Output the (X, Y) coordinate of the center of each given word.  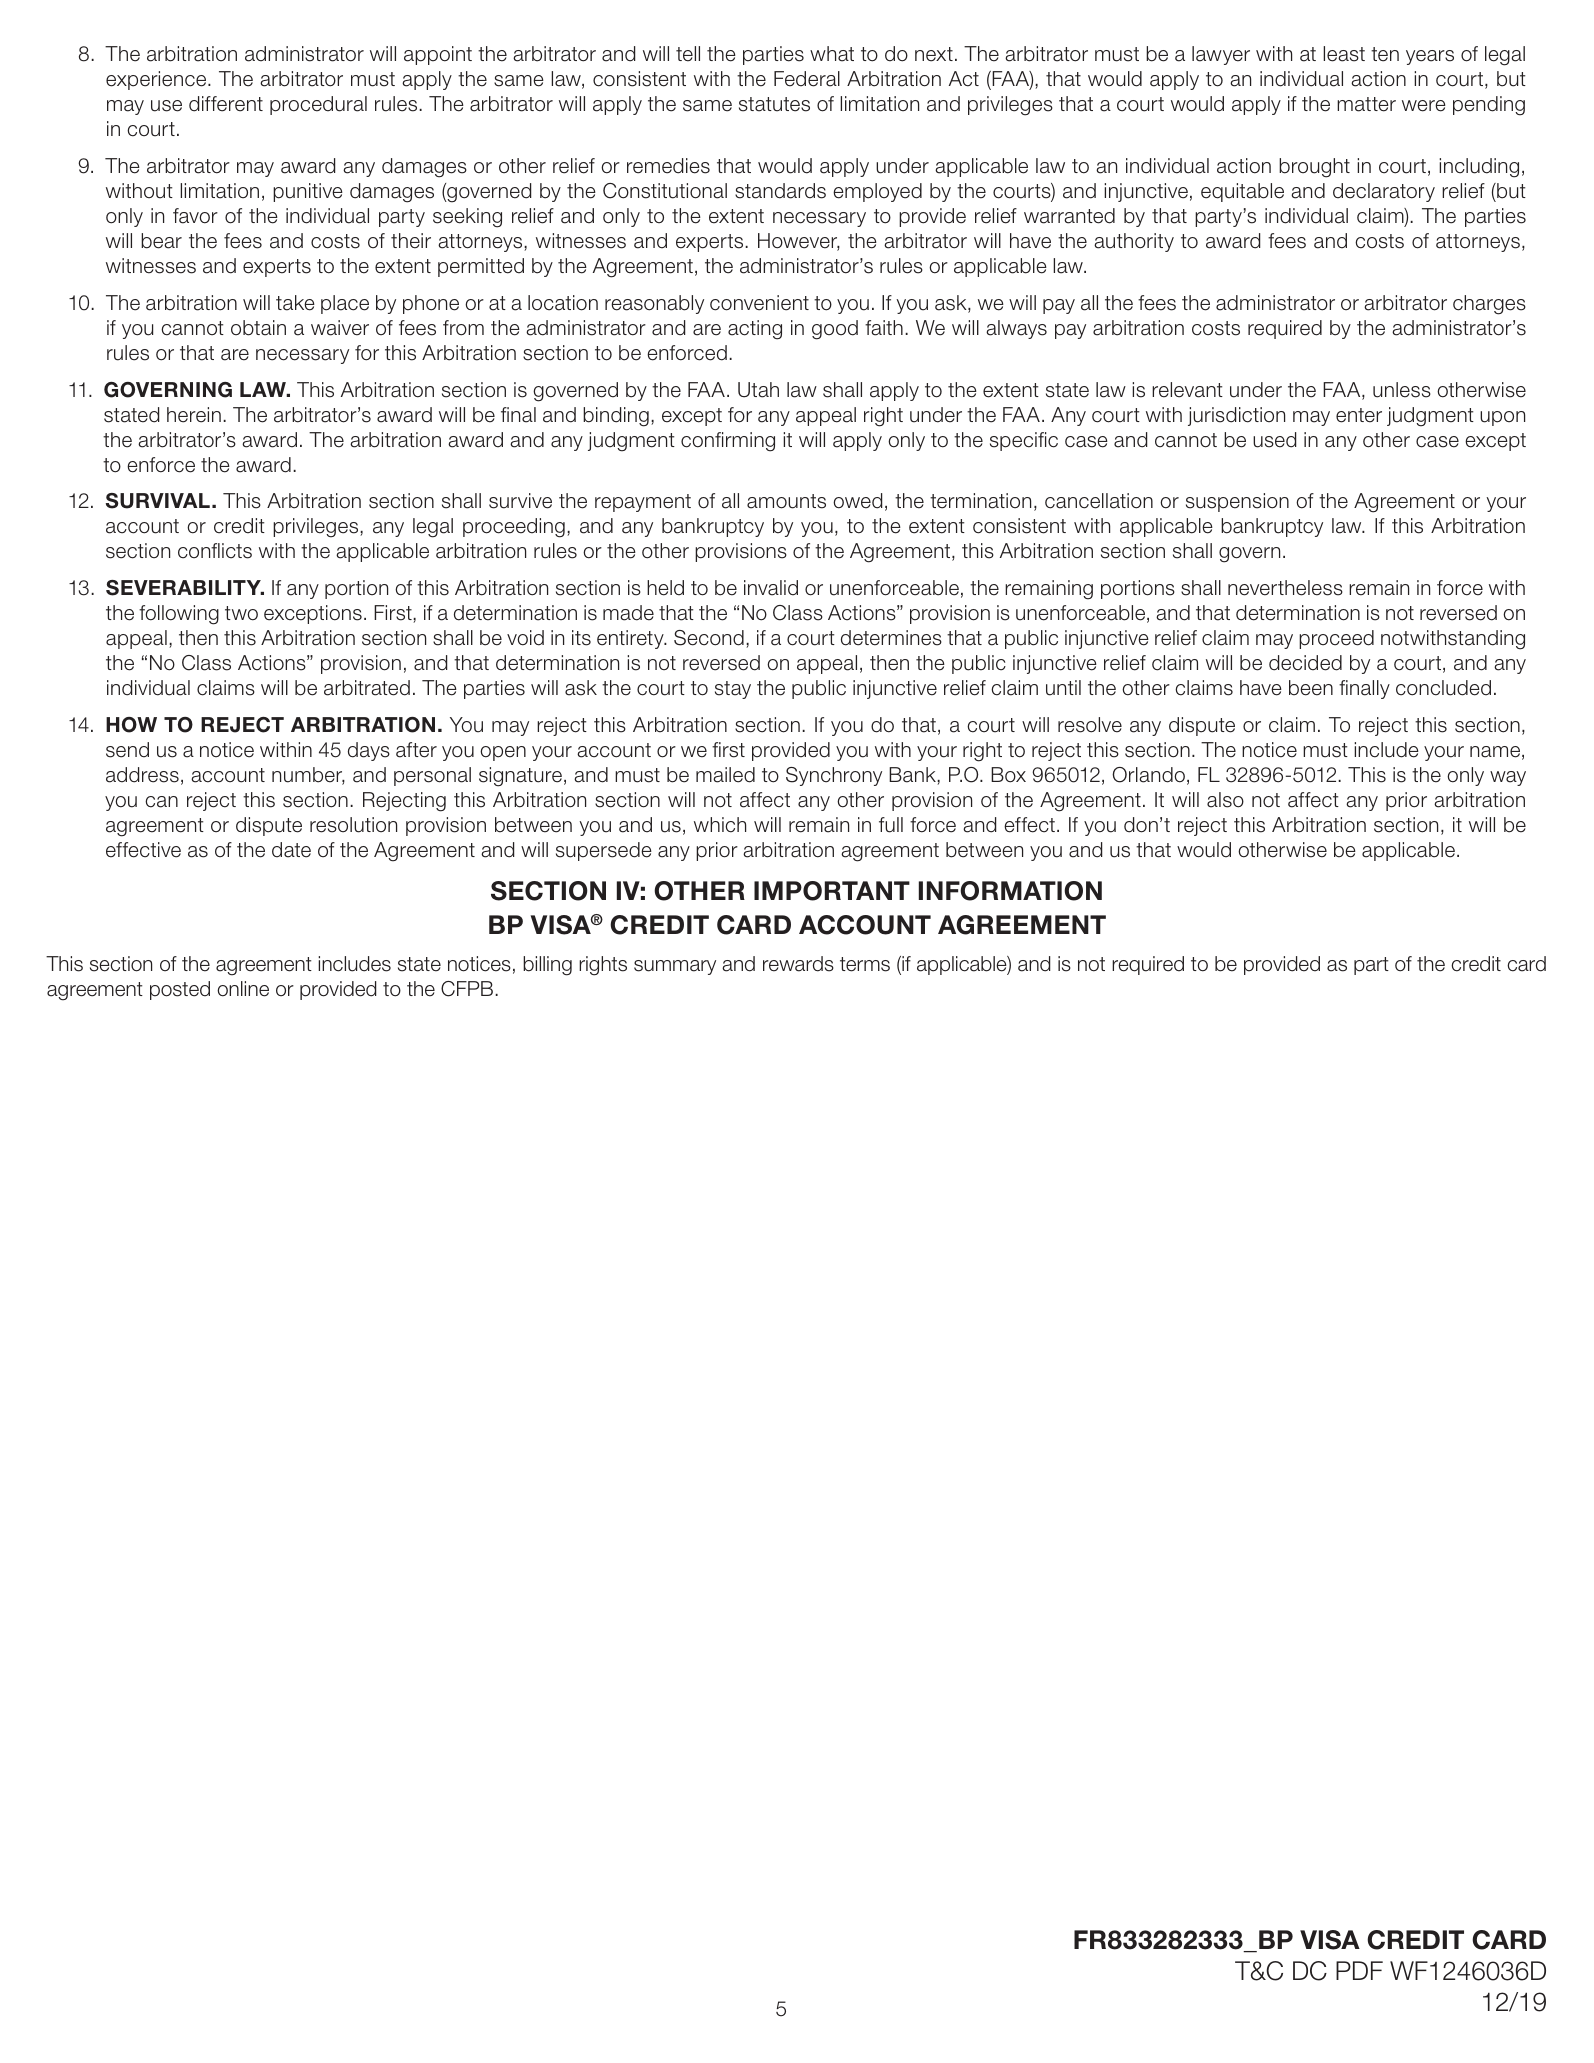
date (291, 850)
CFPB (468, 989)
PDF (1359, 1970)
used (1274, 440)
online (243, 989)
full (891, 825)
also (1225, 800)
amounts (786, 501)
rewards (798, 964)
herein (194, 415)
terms (865, 964)
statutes (774, 104)
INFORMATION (1010, 891)
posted (180, 990)
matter (1366, 104)
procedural (318, 105)
